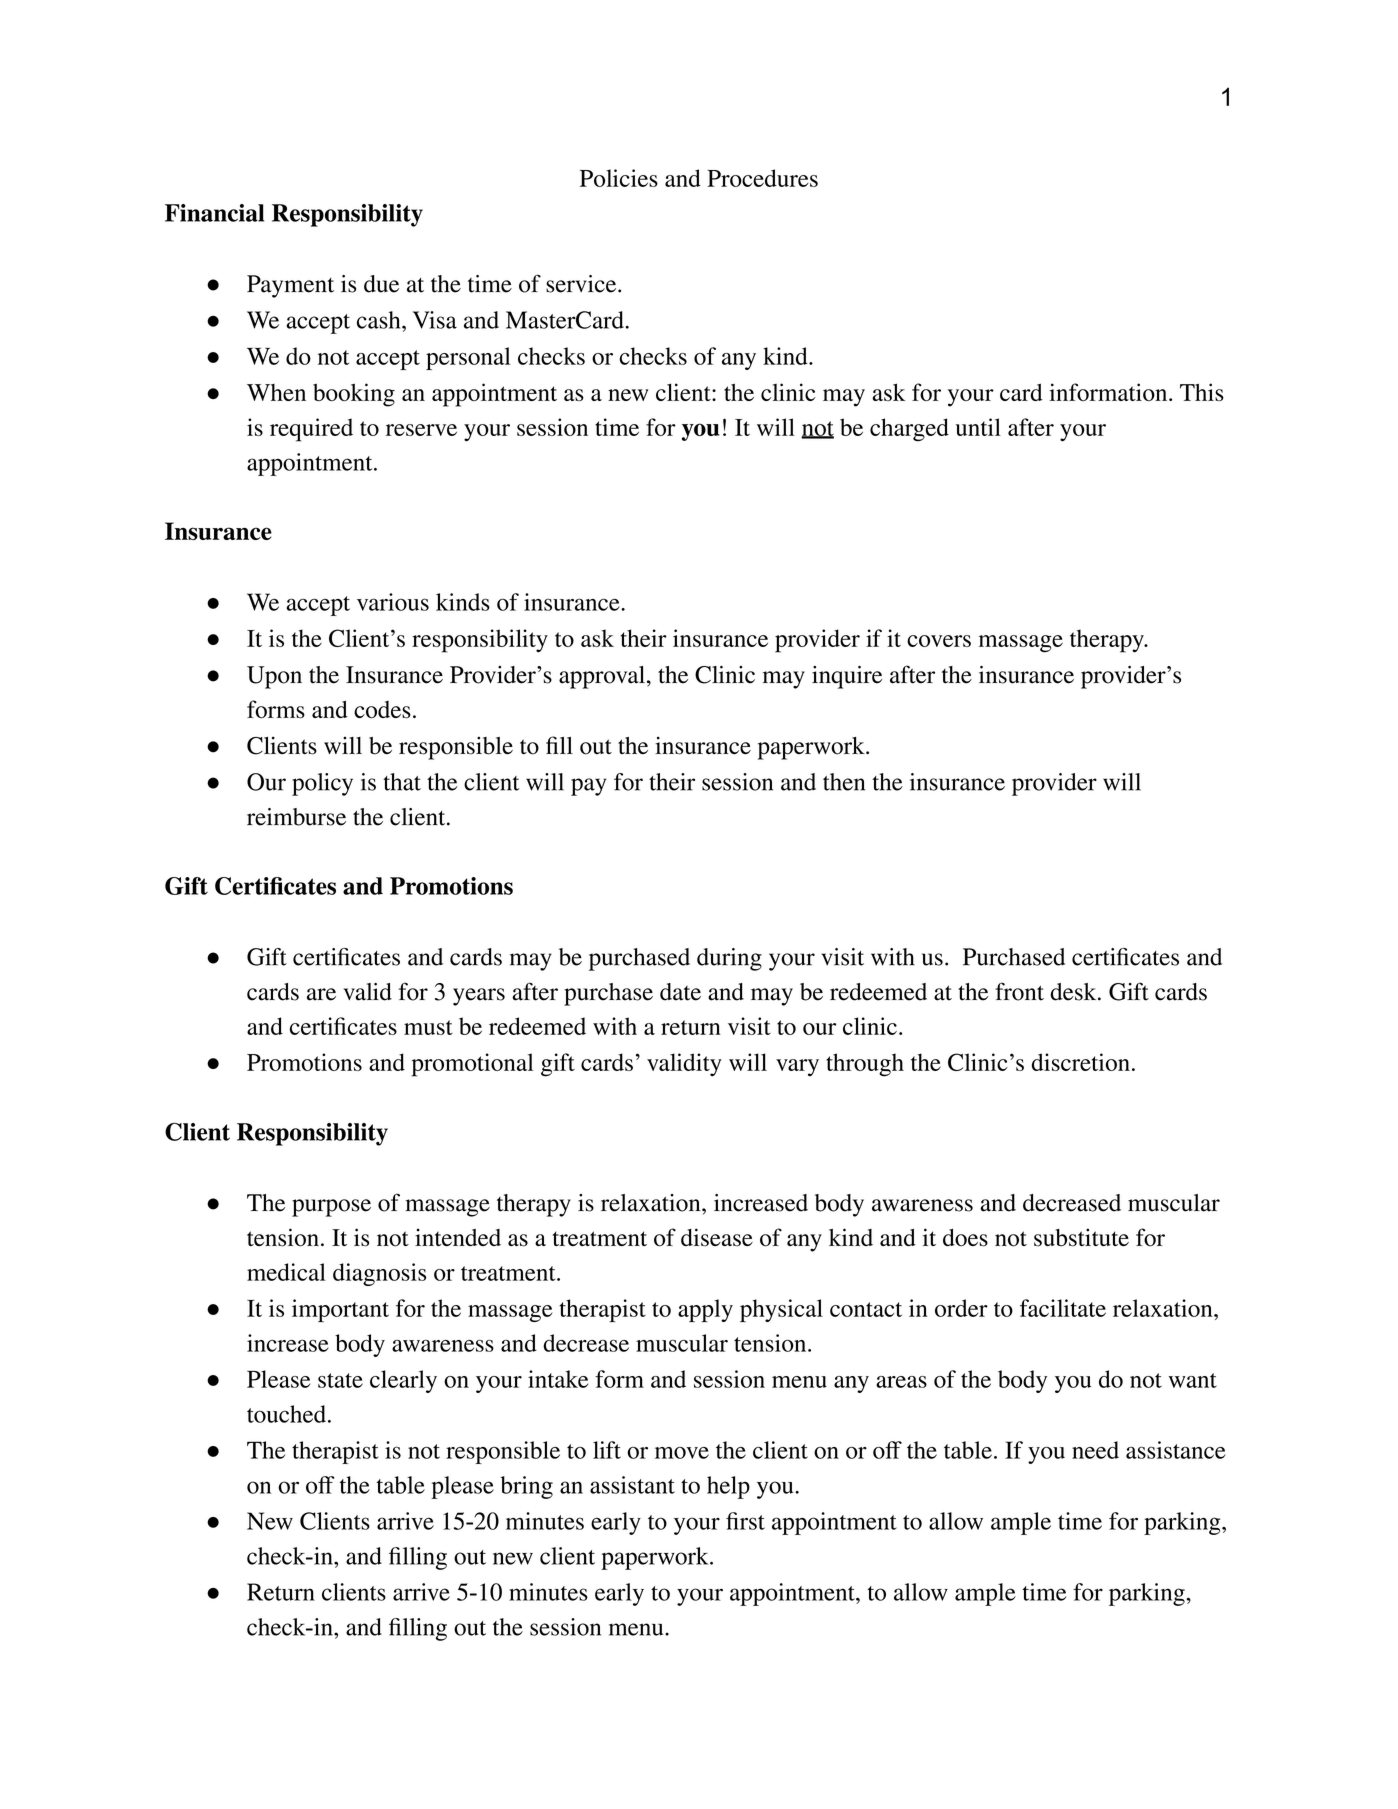 Image resolution: width=1398 pixels, height=1809 pixels. What do you see at coordinates (729, 959) in the screenshot?
I see `during` at bounding box center [729, 959].
